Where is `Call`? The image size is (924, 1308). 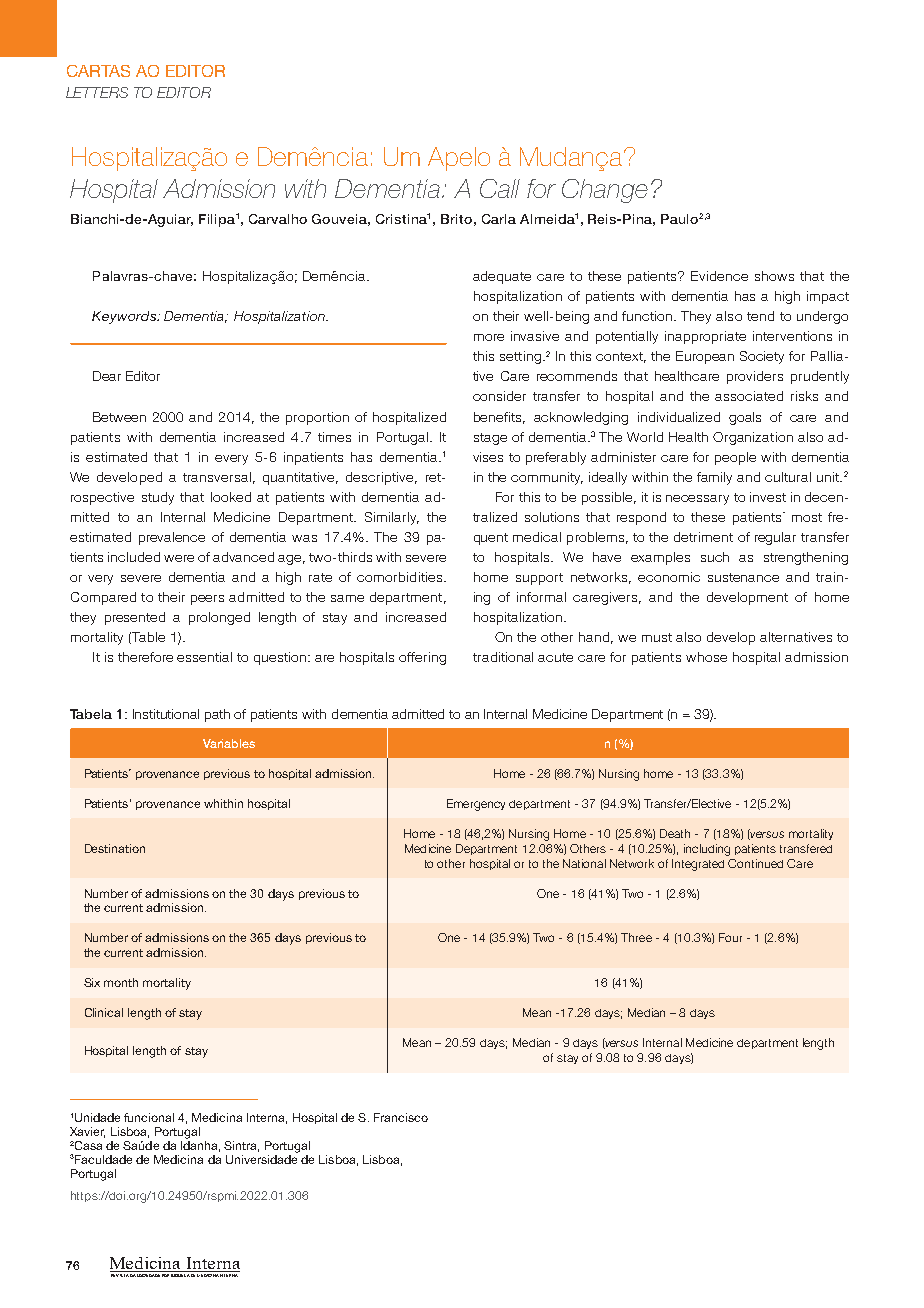
Call is located at coordinates (500, 188).
